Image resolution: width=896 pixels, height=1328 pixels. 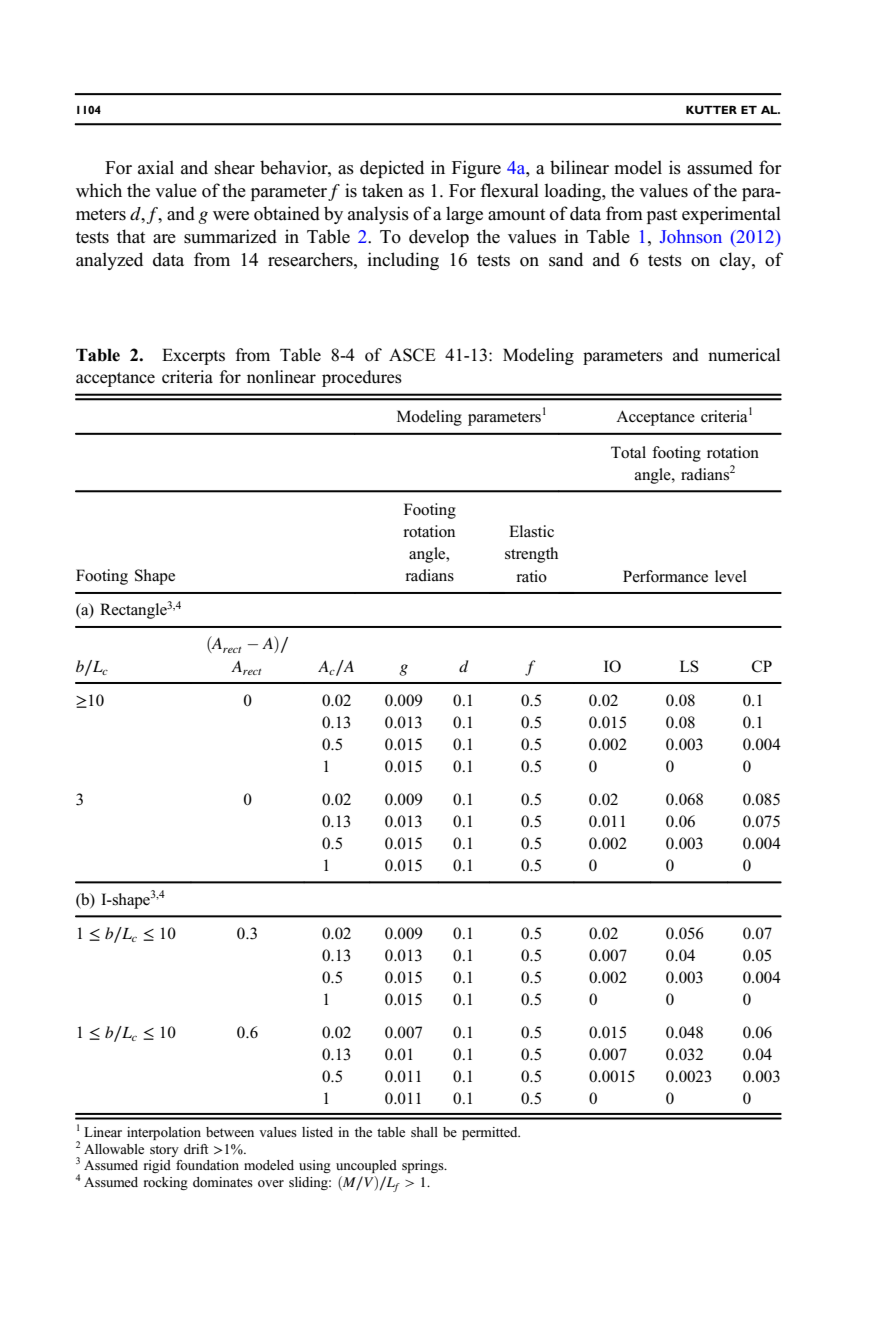 I want to click on Performance, so click(x=665, y=576).
